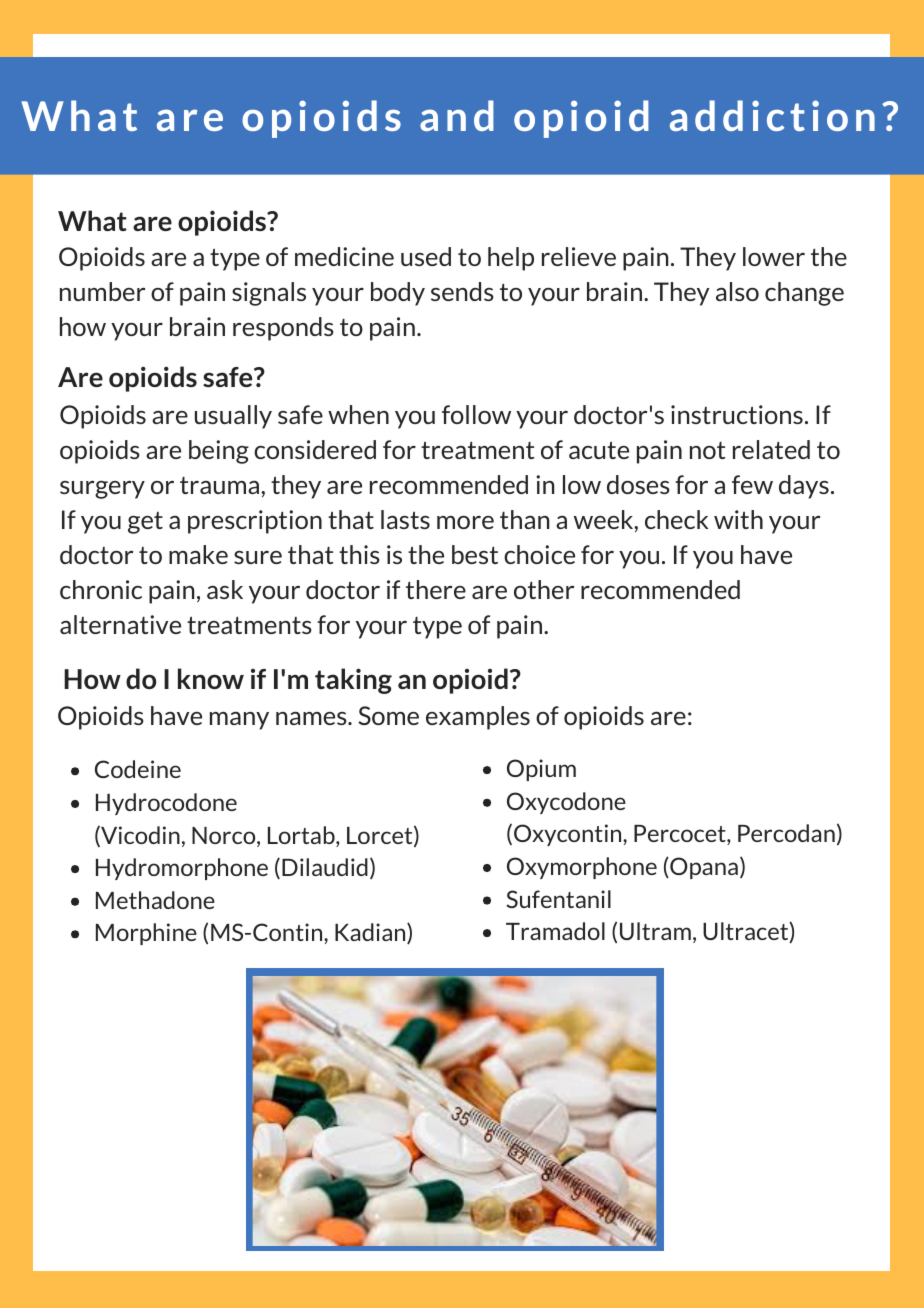 This screenshot has height=1308, width=924. I want to click on Tramadol, so click(555, 931).
